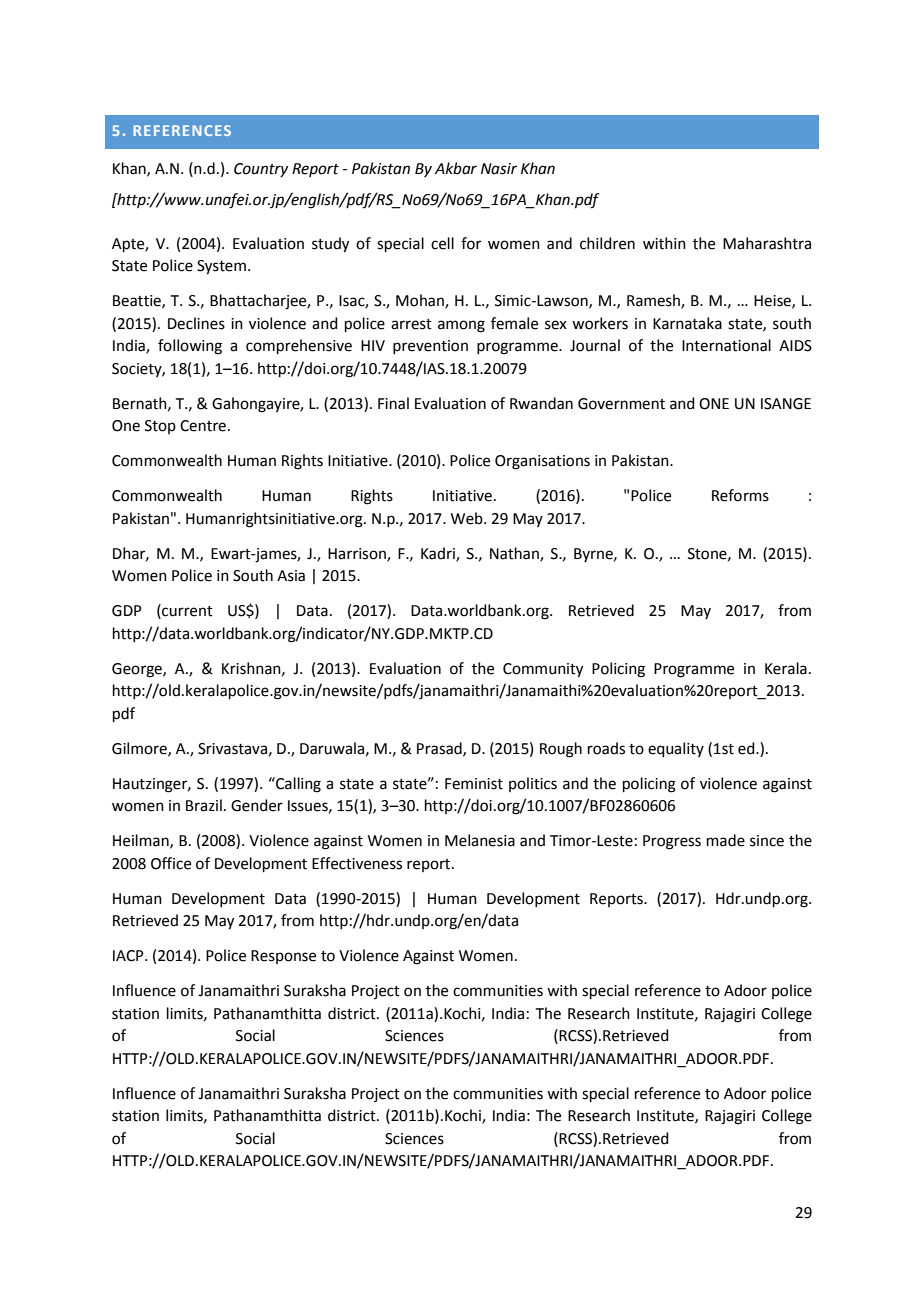 This document has height=1309, width=924. I want to click on Feminist, so click(474, 784).
